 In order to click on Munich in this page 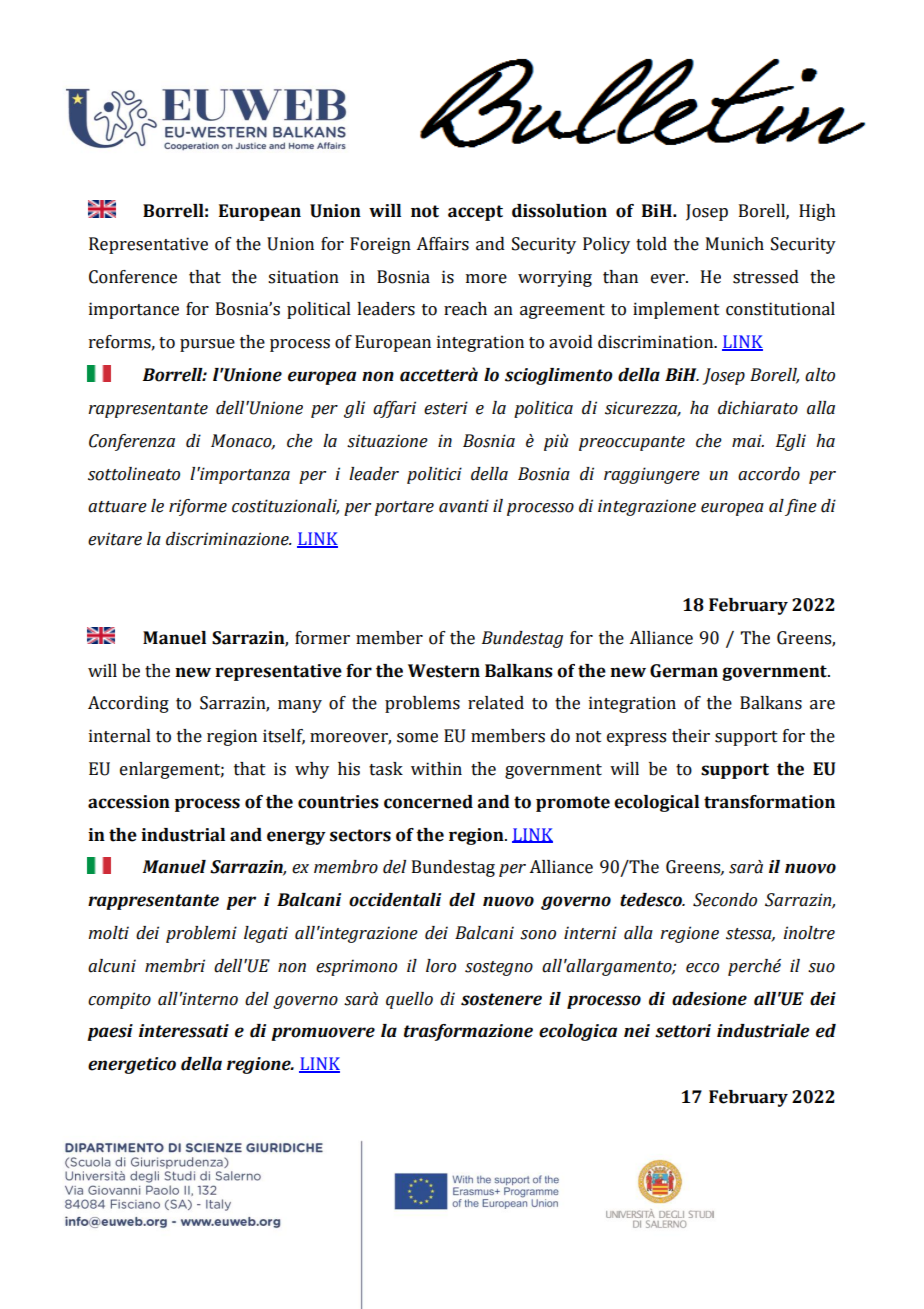, I will do `click(735, 244)`.
